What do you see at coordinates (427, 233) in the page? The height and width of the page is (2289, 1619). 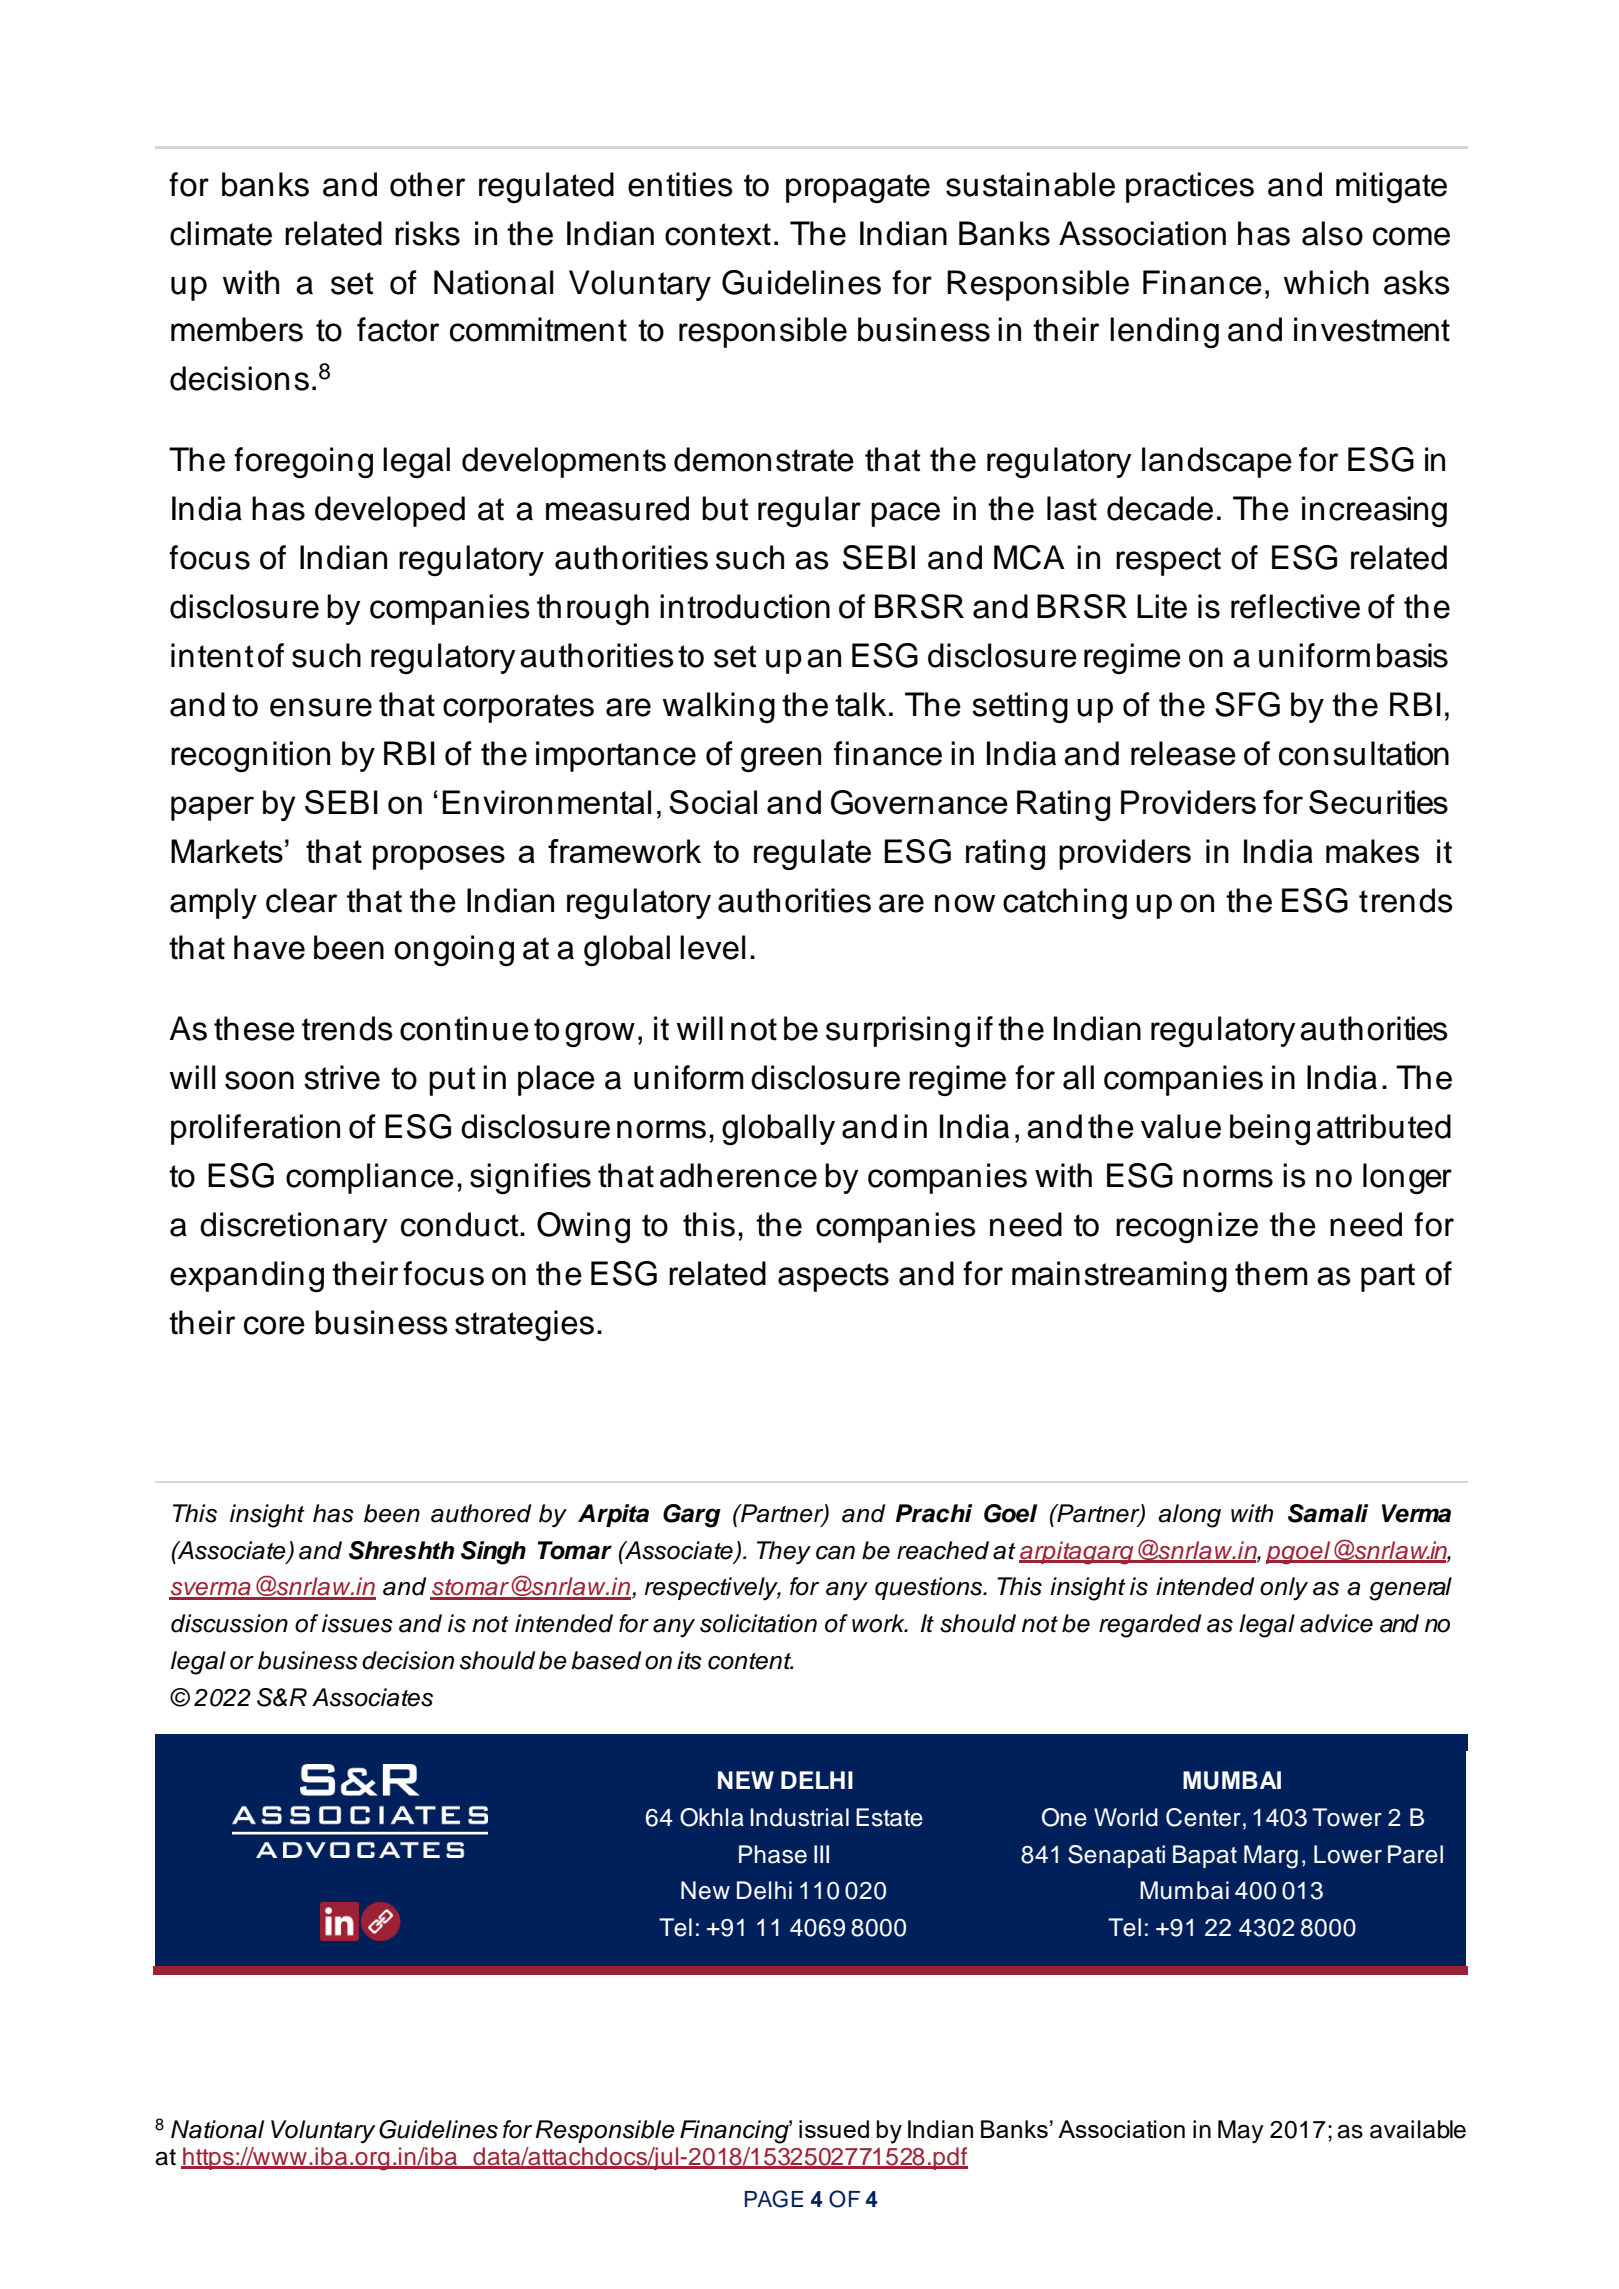 I see `risks` at bounding box center [427, 233].
